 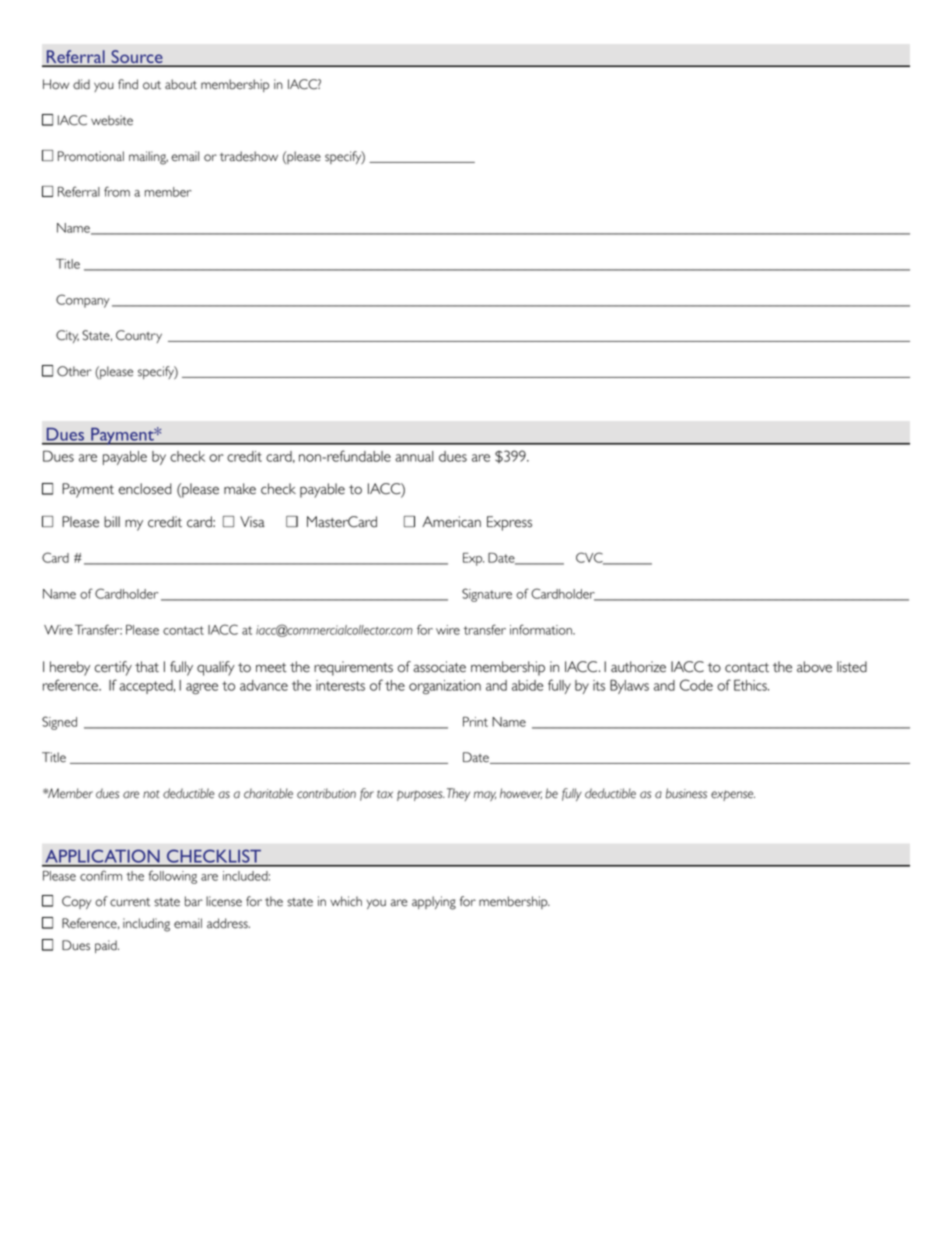 I want to click on Express, so click(x=509, y=523).
